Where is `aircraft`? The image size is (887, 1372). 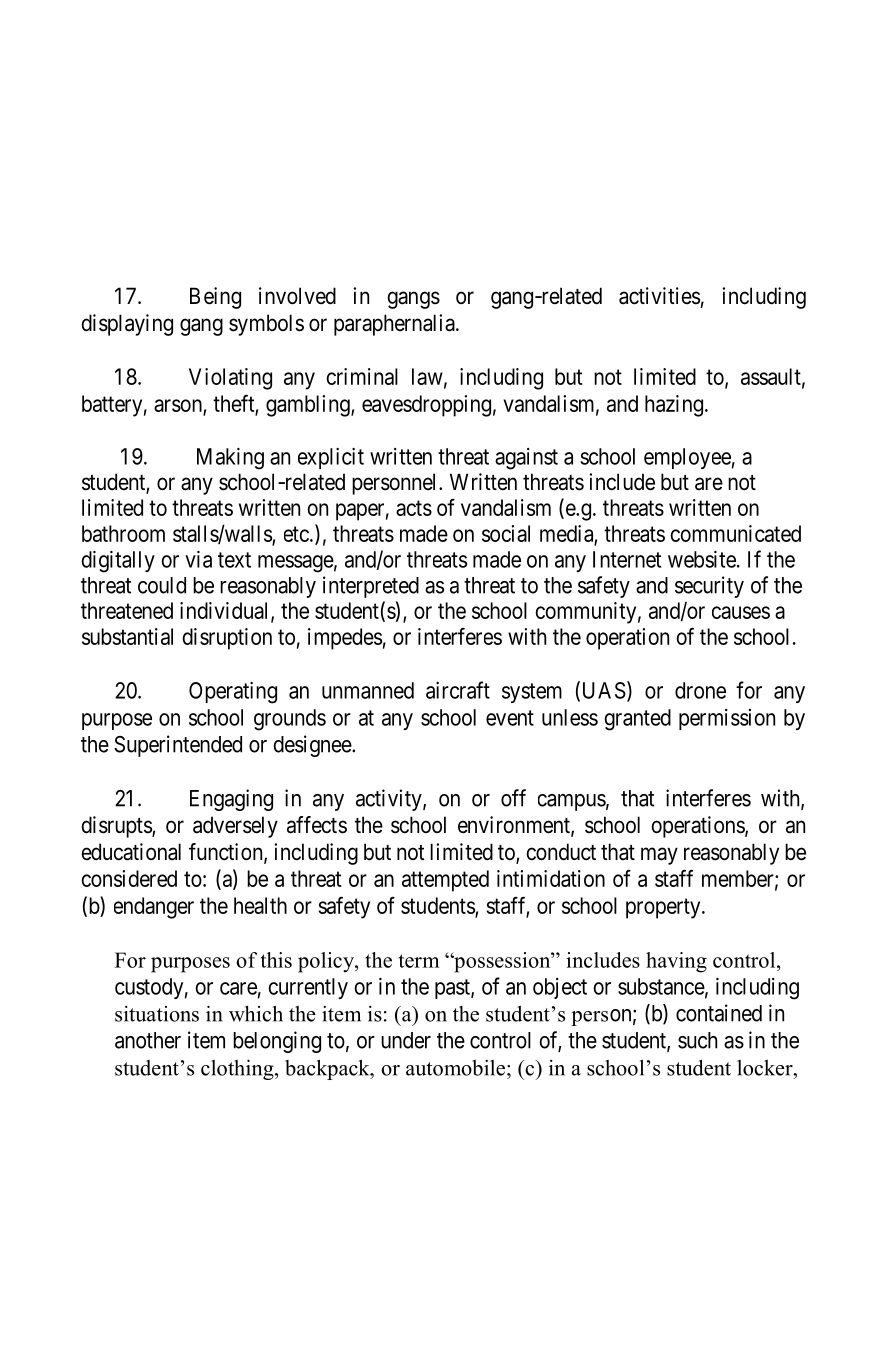 aircraft is located at coordinates (458, 690).
